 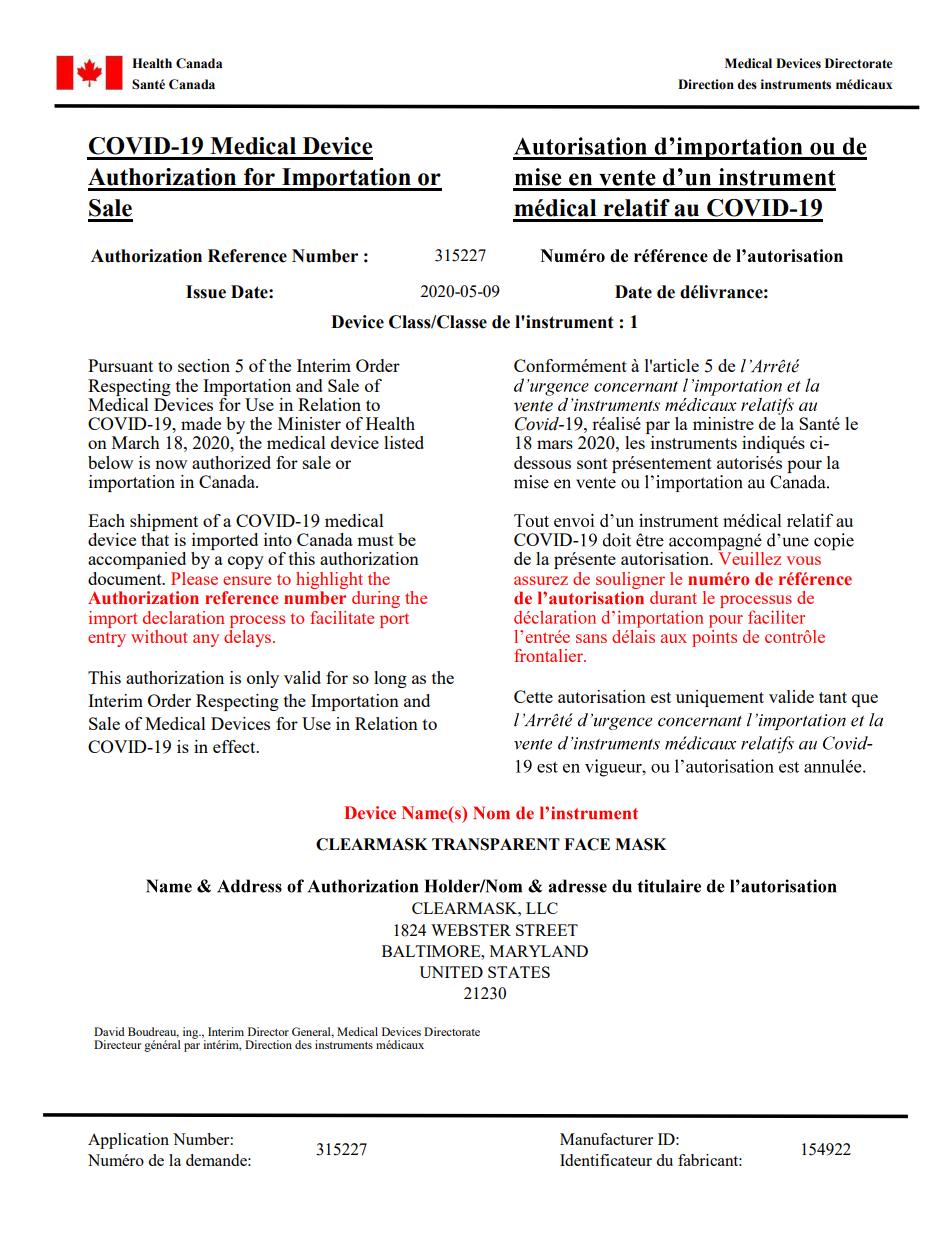 What do you see at coordinates (496, 844) in the screenshot?
I see `TRANSPARENT` at bounding box center [496, 844].
